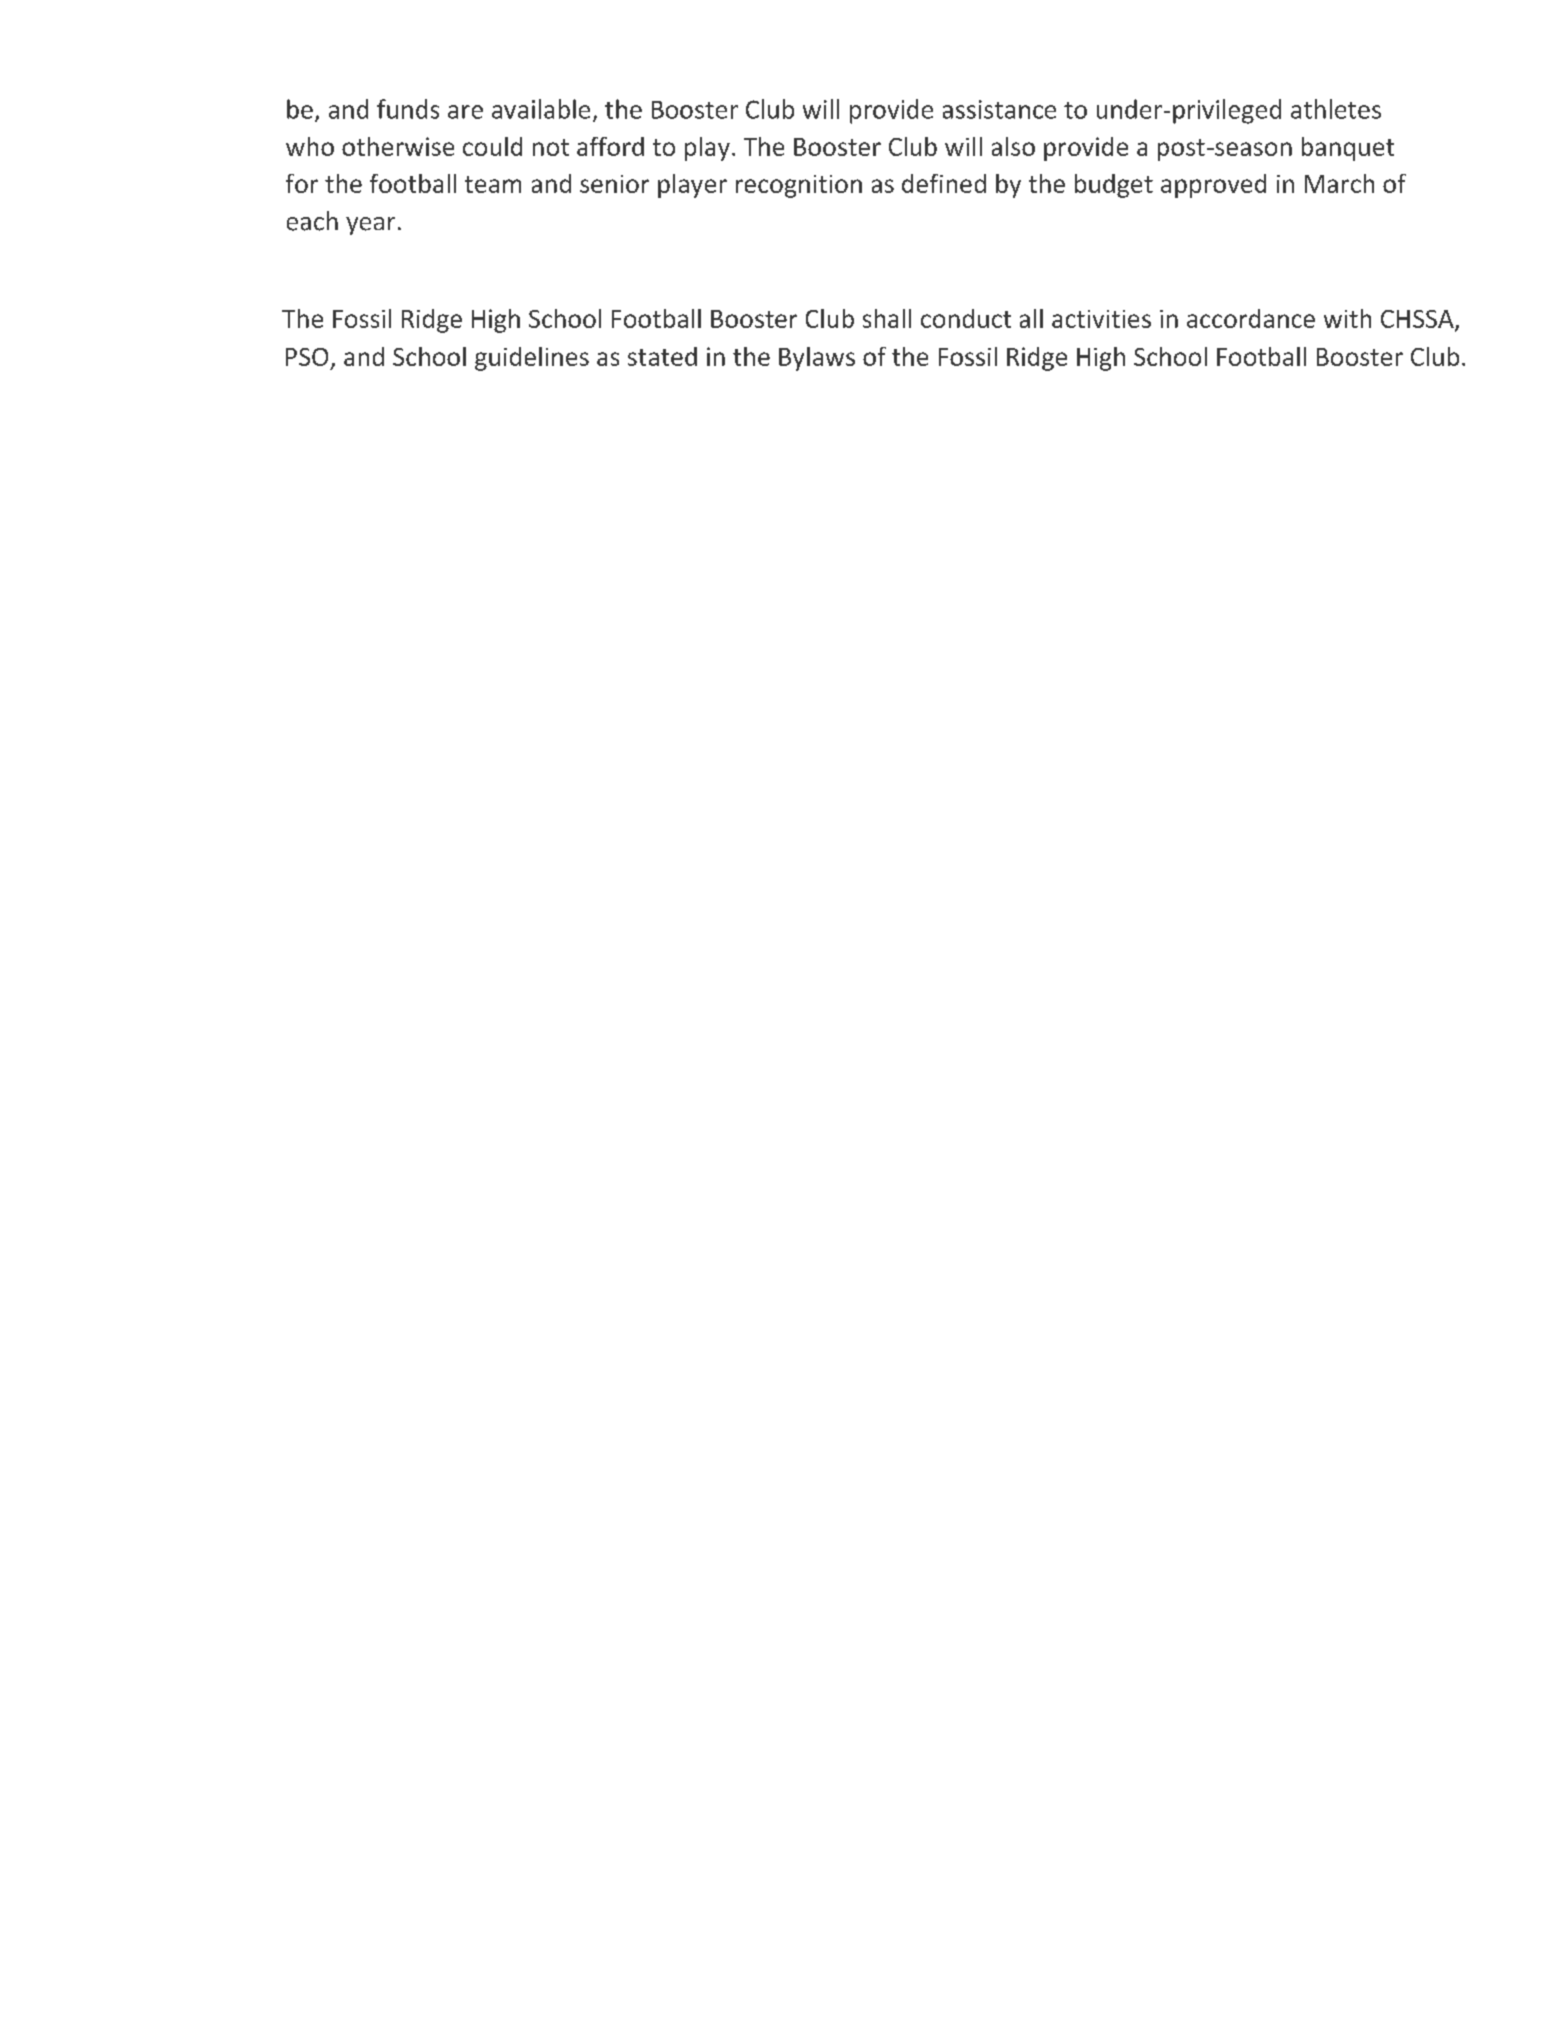  I want to click on approved, so click(1213, 186).
